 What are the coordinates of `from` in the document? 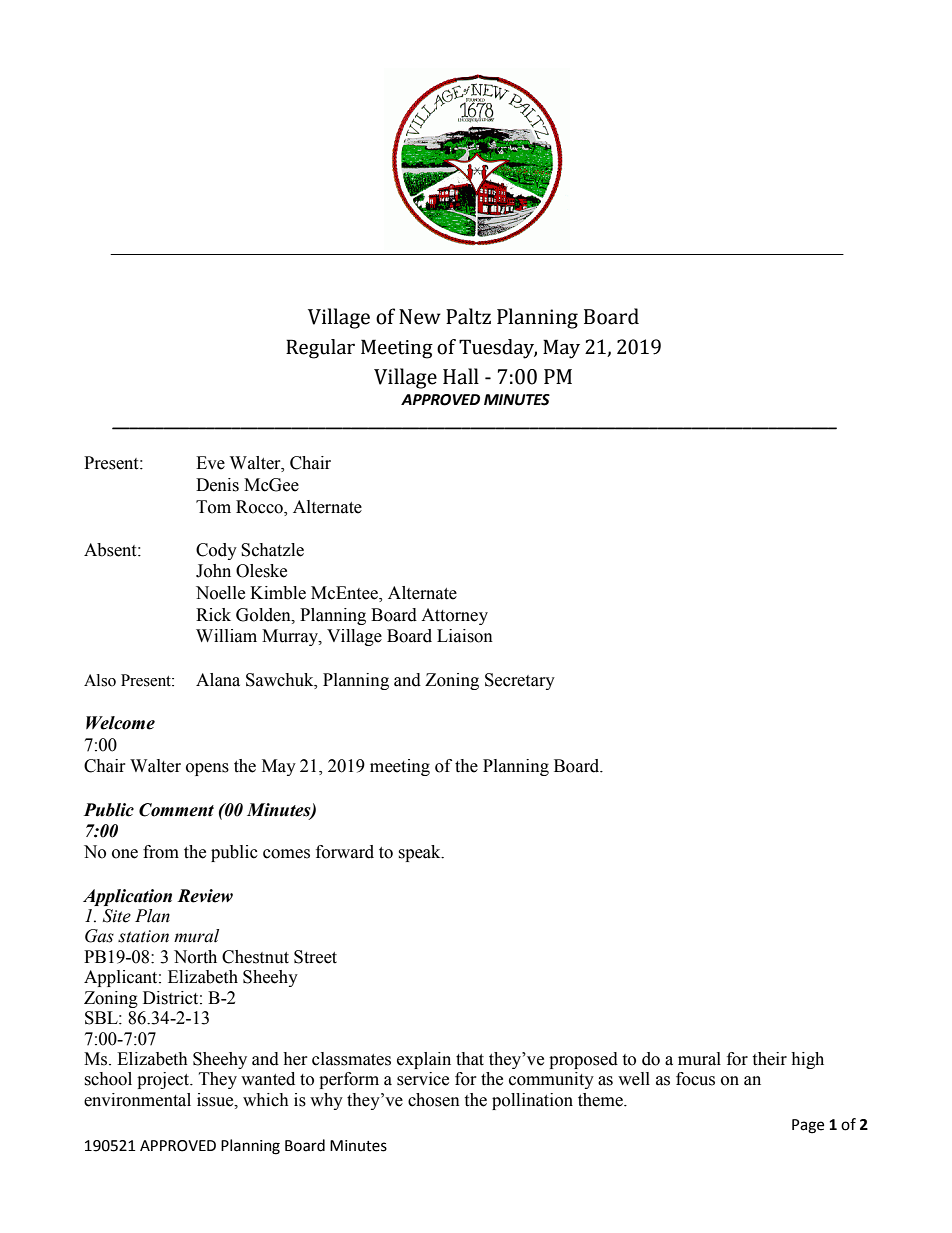 It's located at (161, 852).
